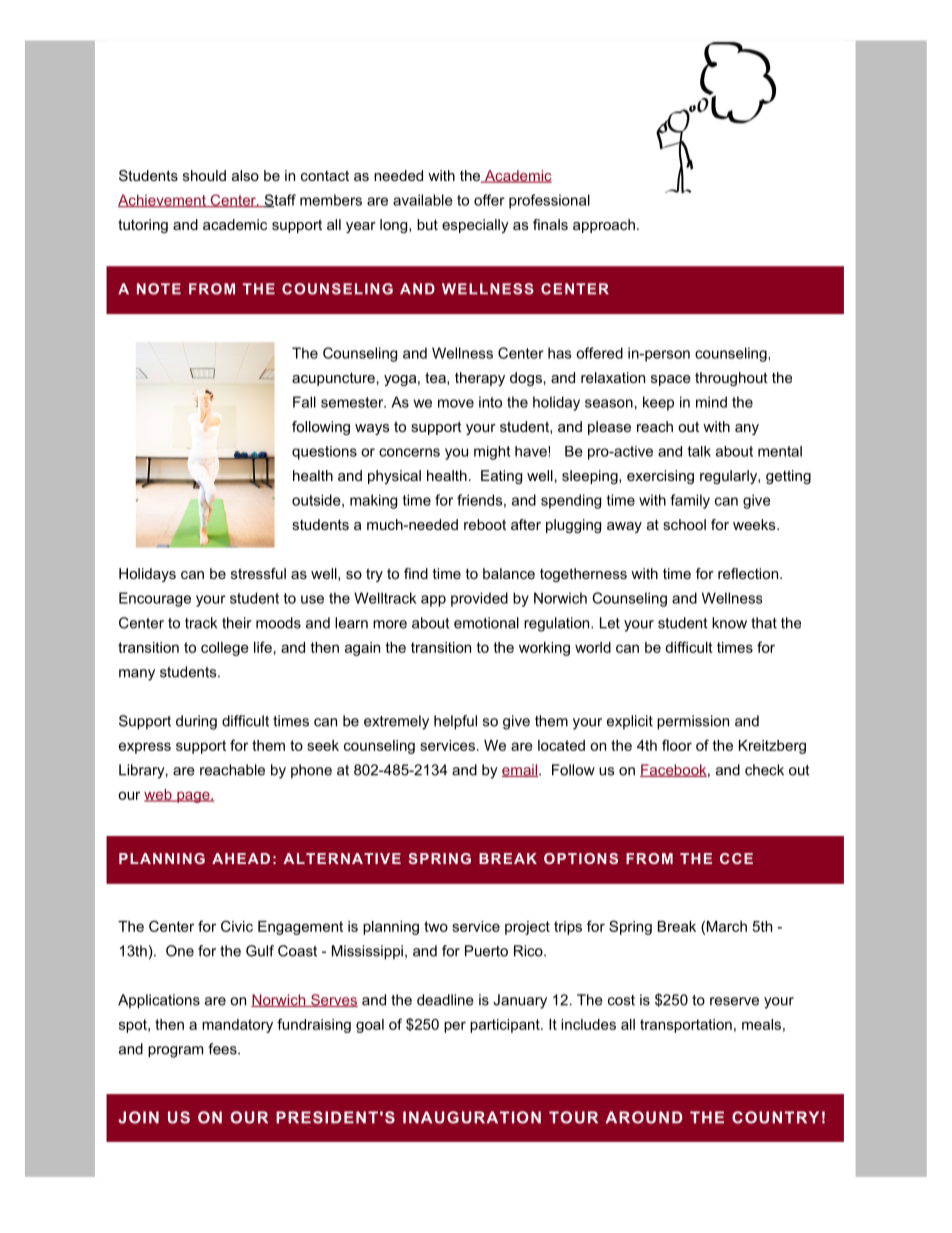 The width and height of the screenshot is (952, 1233). I want to click on CCE, so click(736, 858).
